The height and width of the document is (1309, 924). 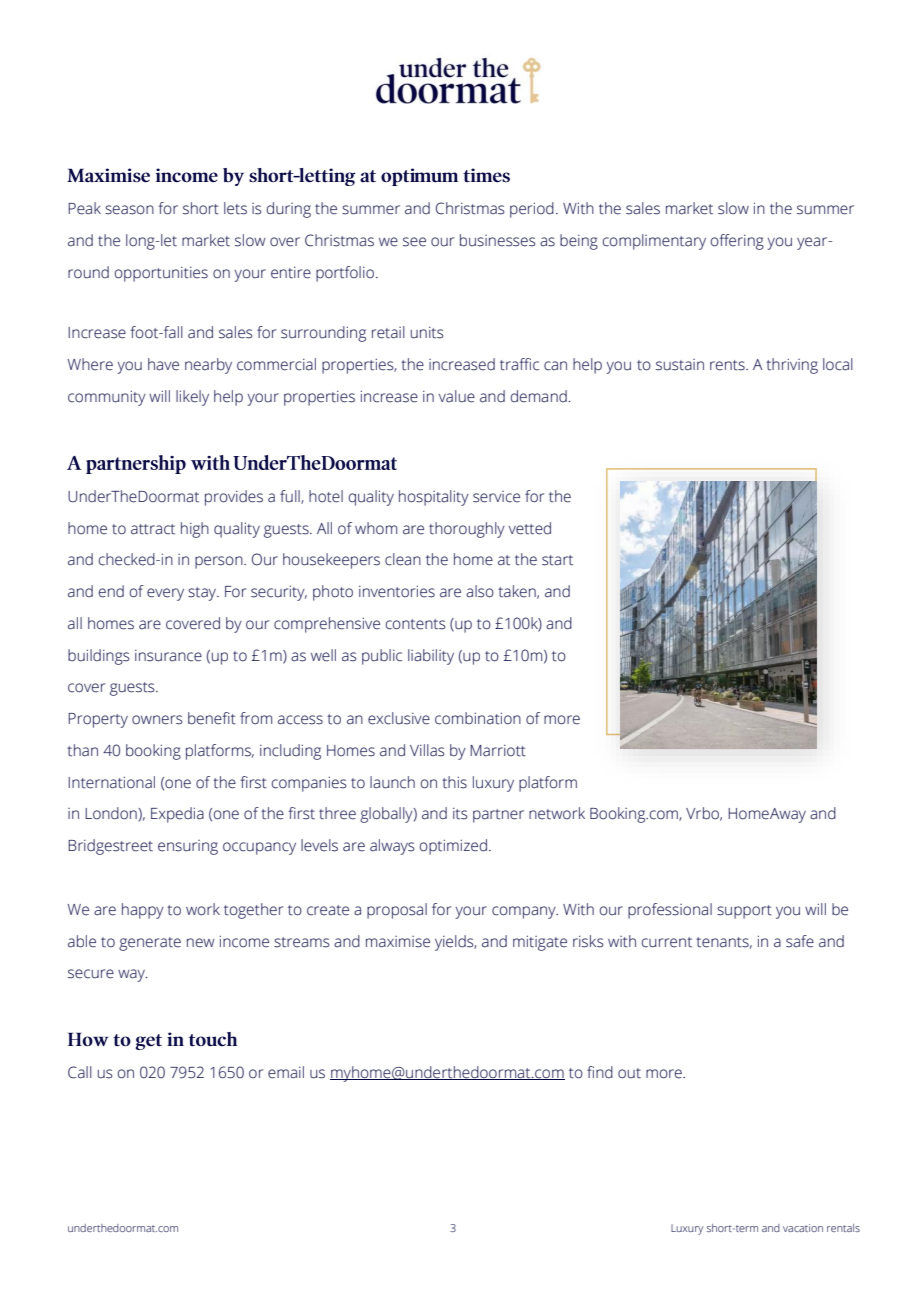 I want to click on businesses, so click(x=497, y=240).
